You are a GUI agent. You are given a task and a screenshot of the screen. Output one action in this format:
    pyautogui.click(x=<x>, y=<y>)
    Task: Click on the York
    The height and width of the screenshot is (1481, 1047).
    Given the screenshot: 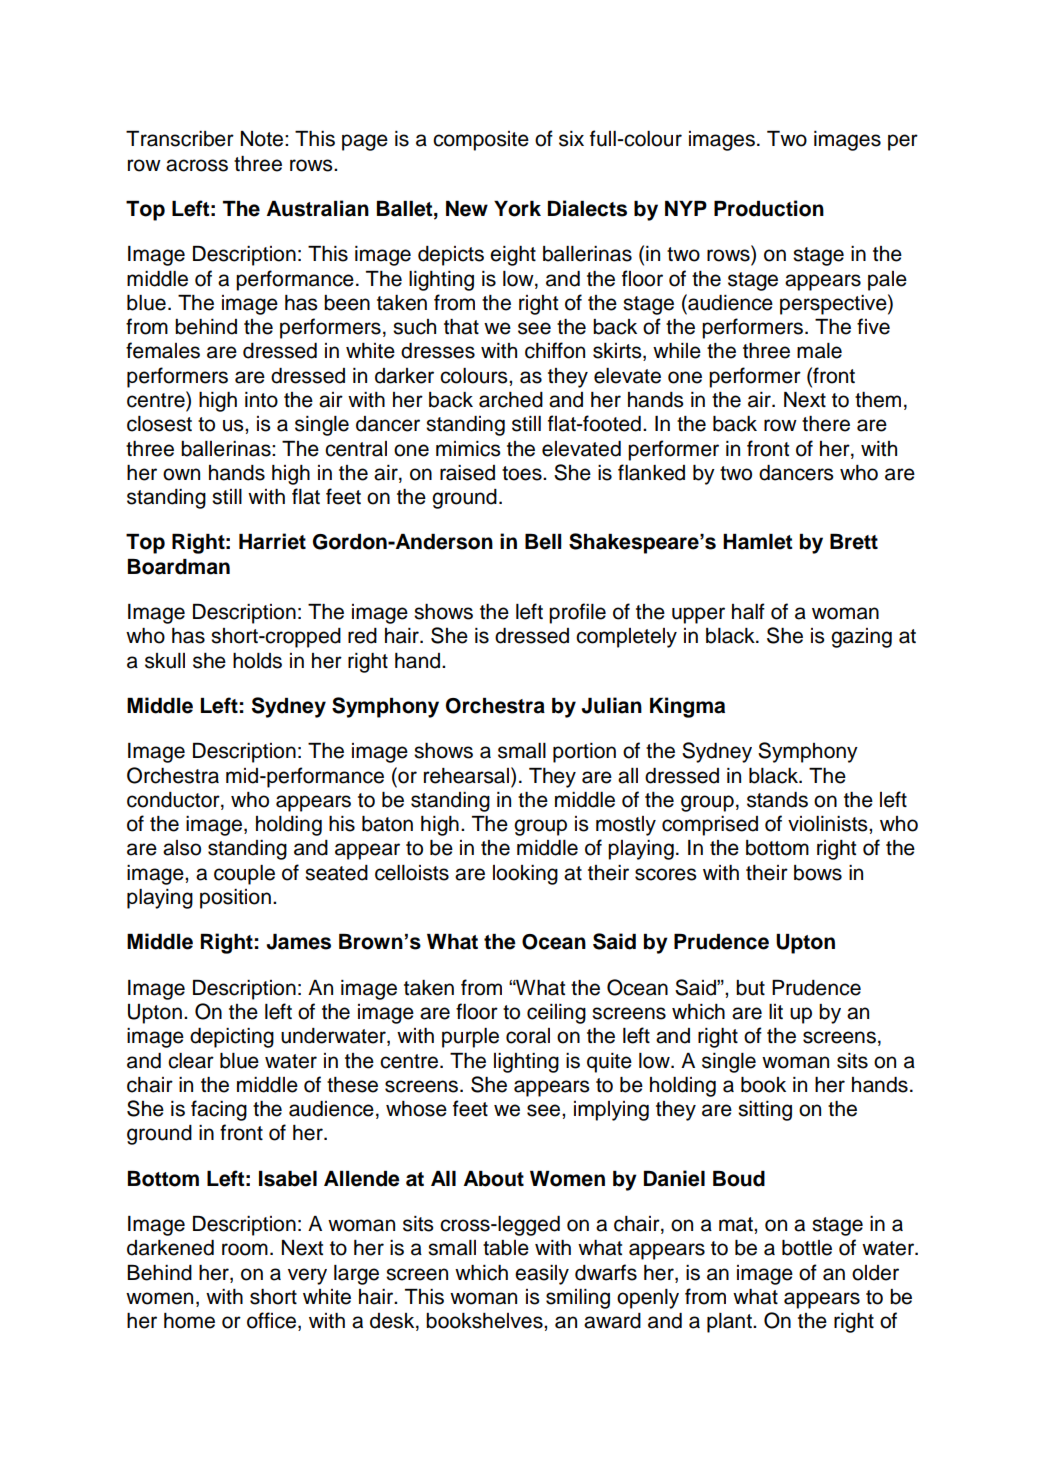 What is the action you would take?
    pyautogui.click(x=517, y=209)
